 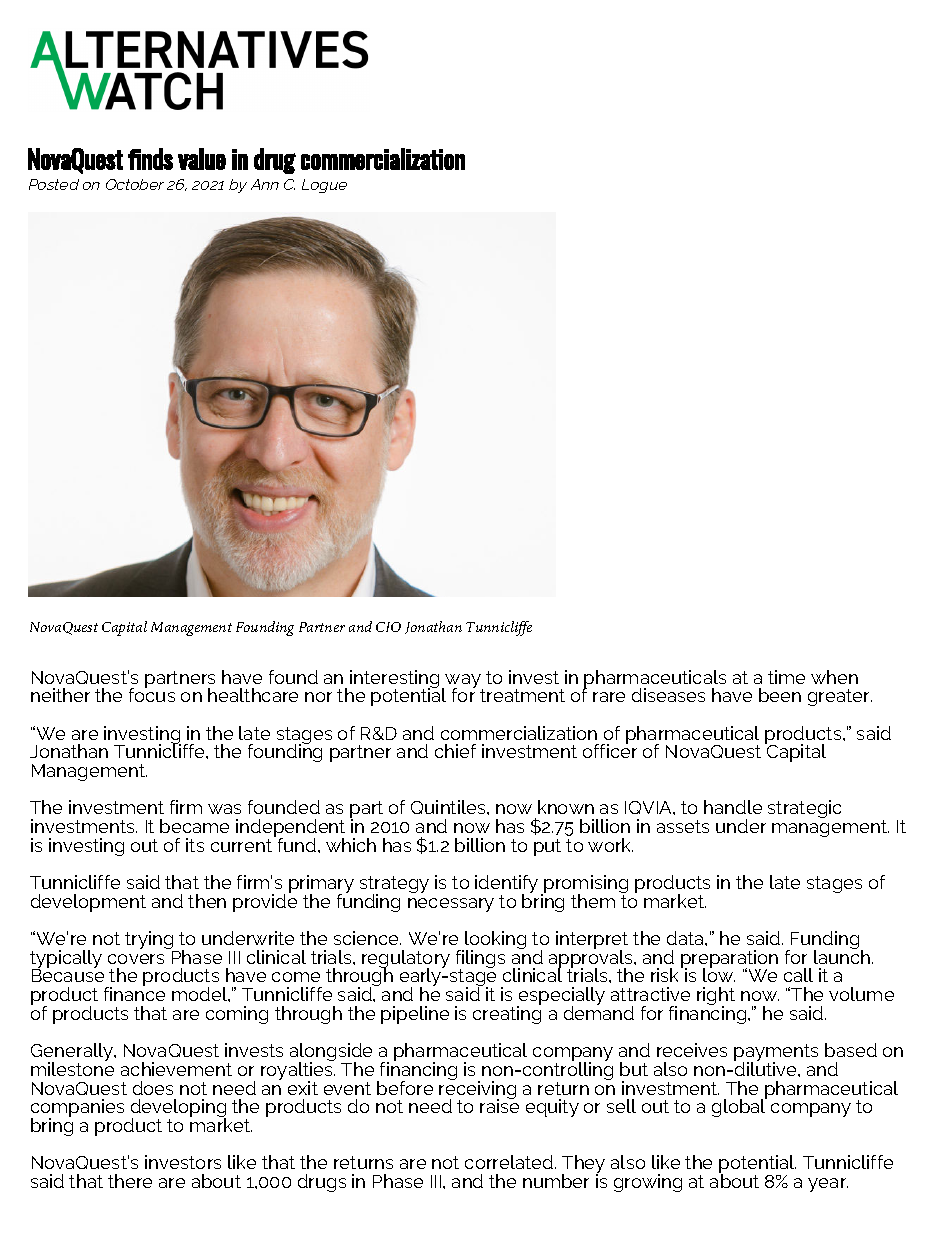 What do you see at coordinates (130, 1181) in the document?
I see `there` at bounding box center [130, 1181].
